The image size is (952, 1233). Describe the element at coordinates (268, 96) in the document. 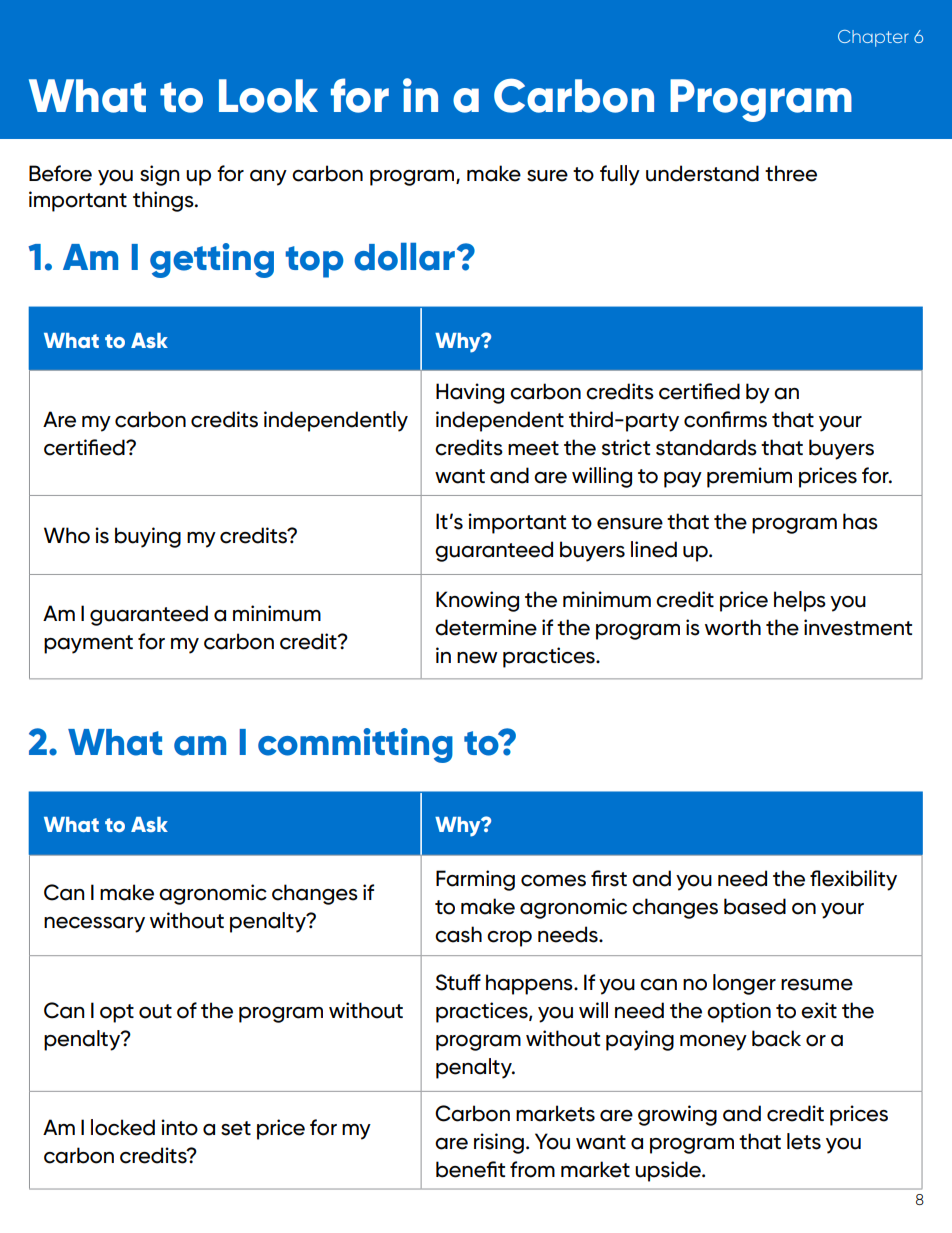

I see `Look` at that location.
